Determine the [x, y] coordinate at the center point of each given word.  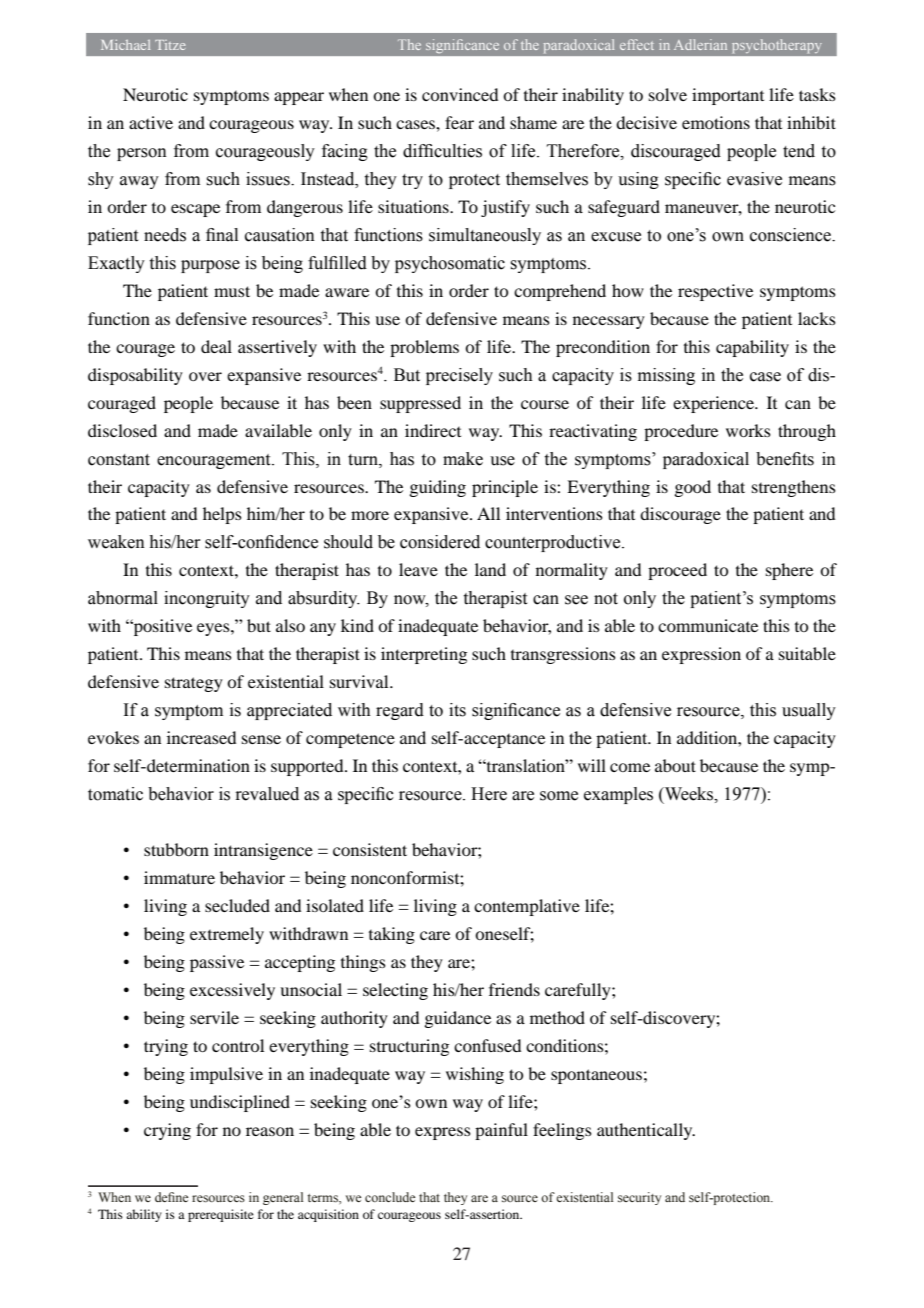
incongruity [207, 599]
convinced [460, 94]
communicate [708, 625]
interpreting [424, 655]
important [728, 96]
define [171, 1197]
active [151, 122]
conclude [390, 1197]
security [639, 1198]
